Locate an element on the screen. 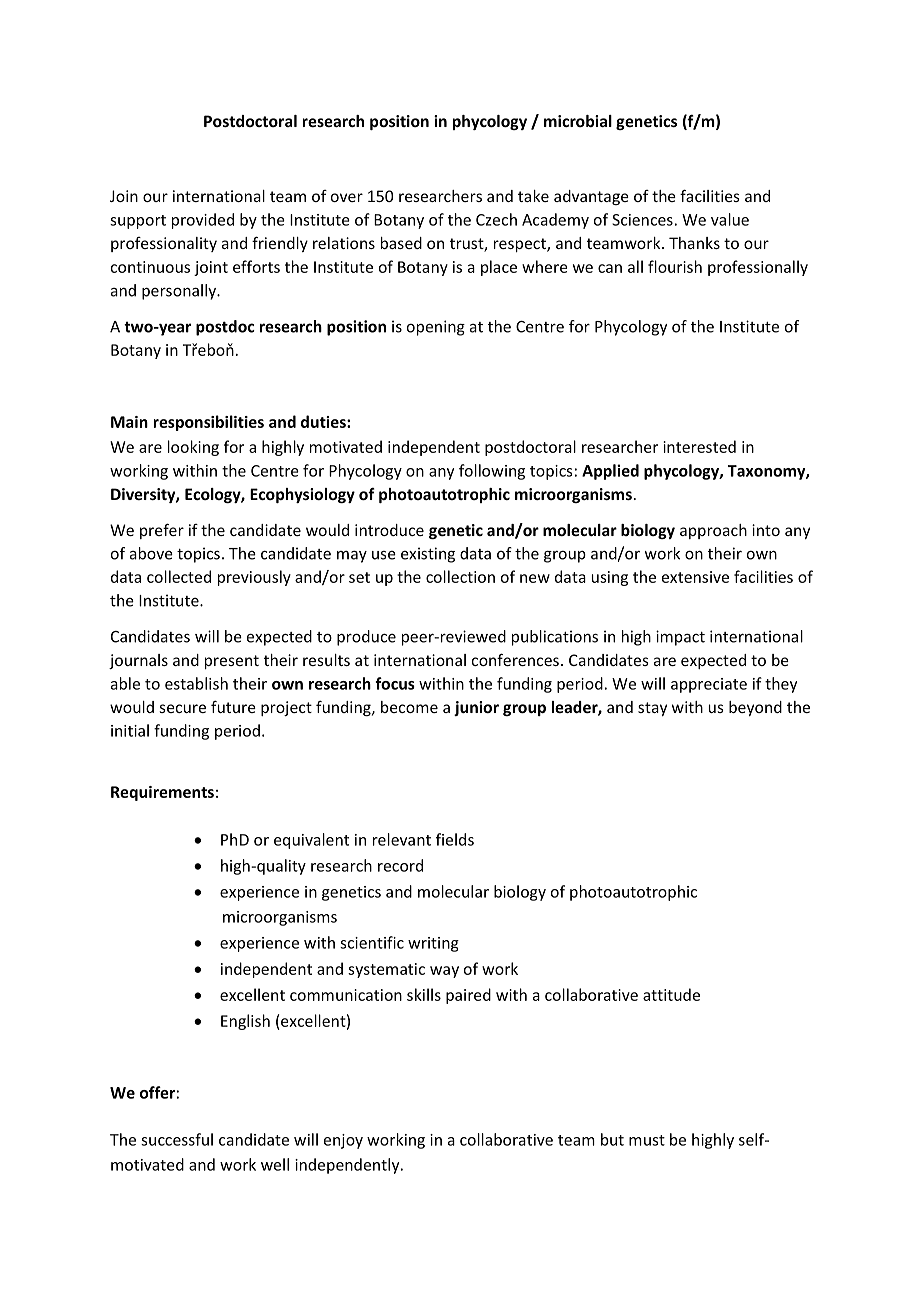 Image resolution: width=924 pixels, height=1308 pixels. provided is located at coordinates (203, 221).
